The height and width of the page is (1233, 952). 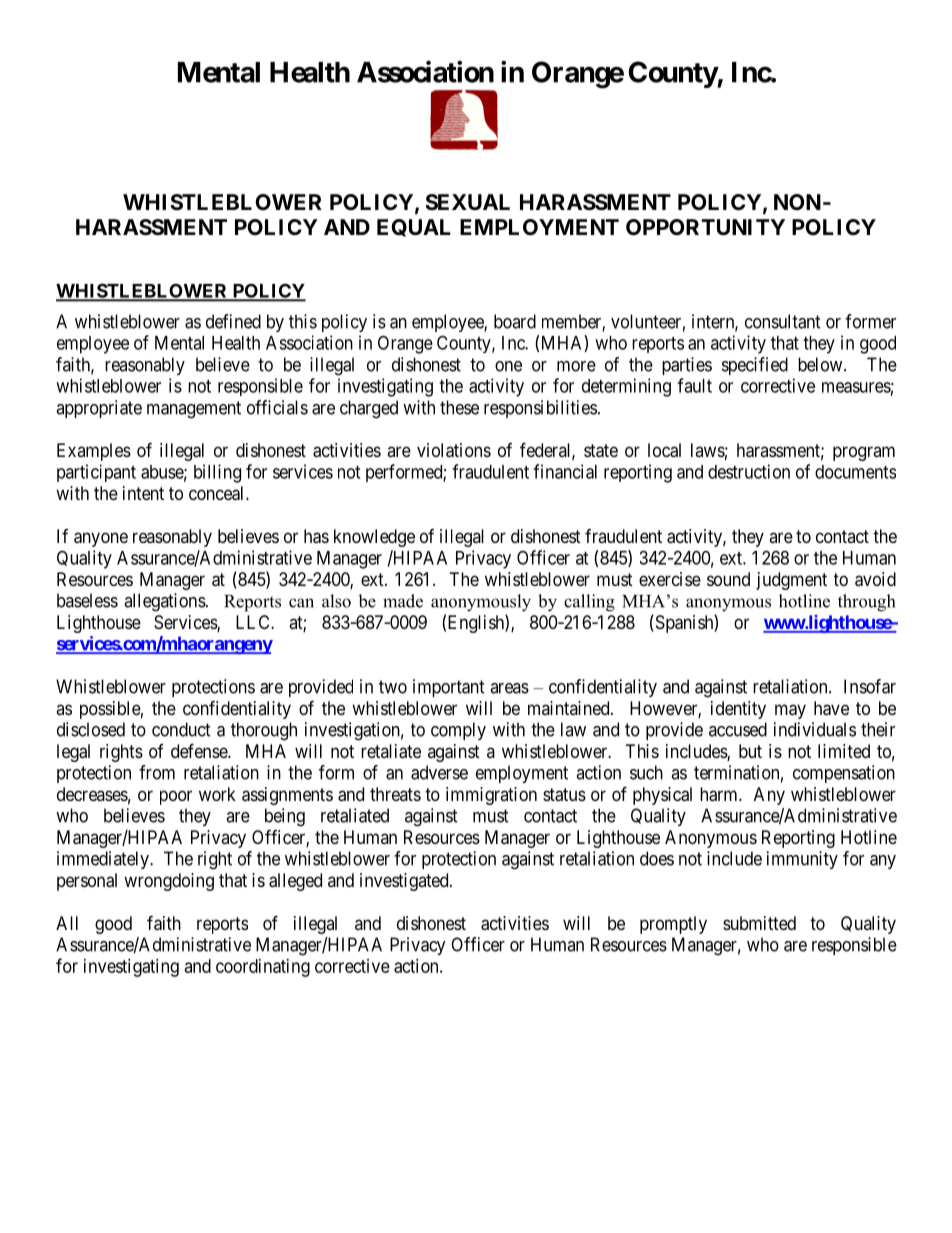 What do you see at coordinates (750, 751) in the page?
I see `but` at bounding box center [750, 751].
